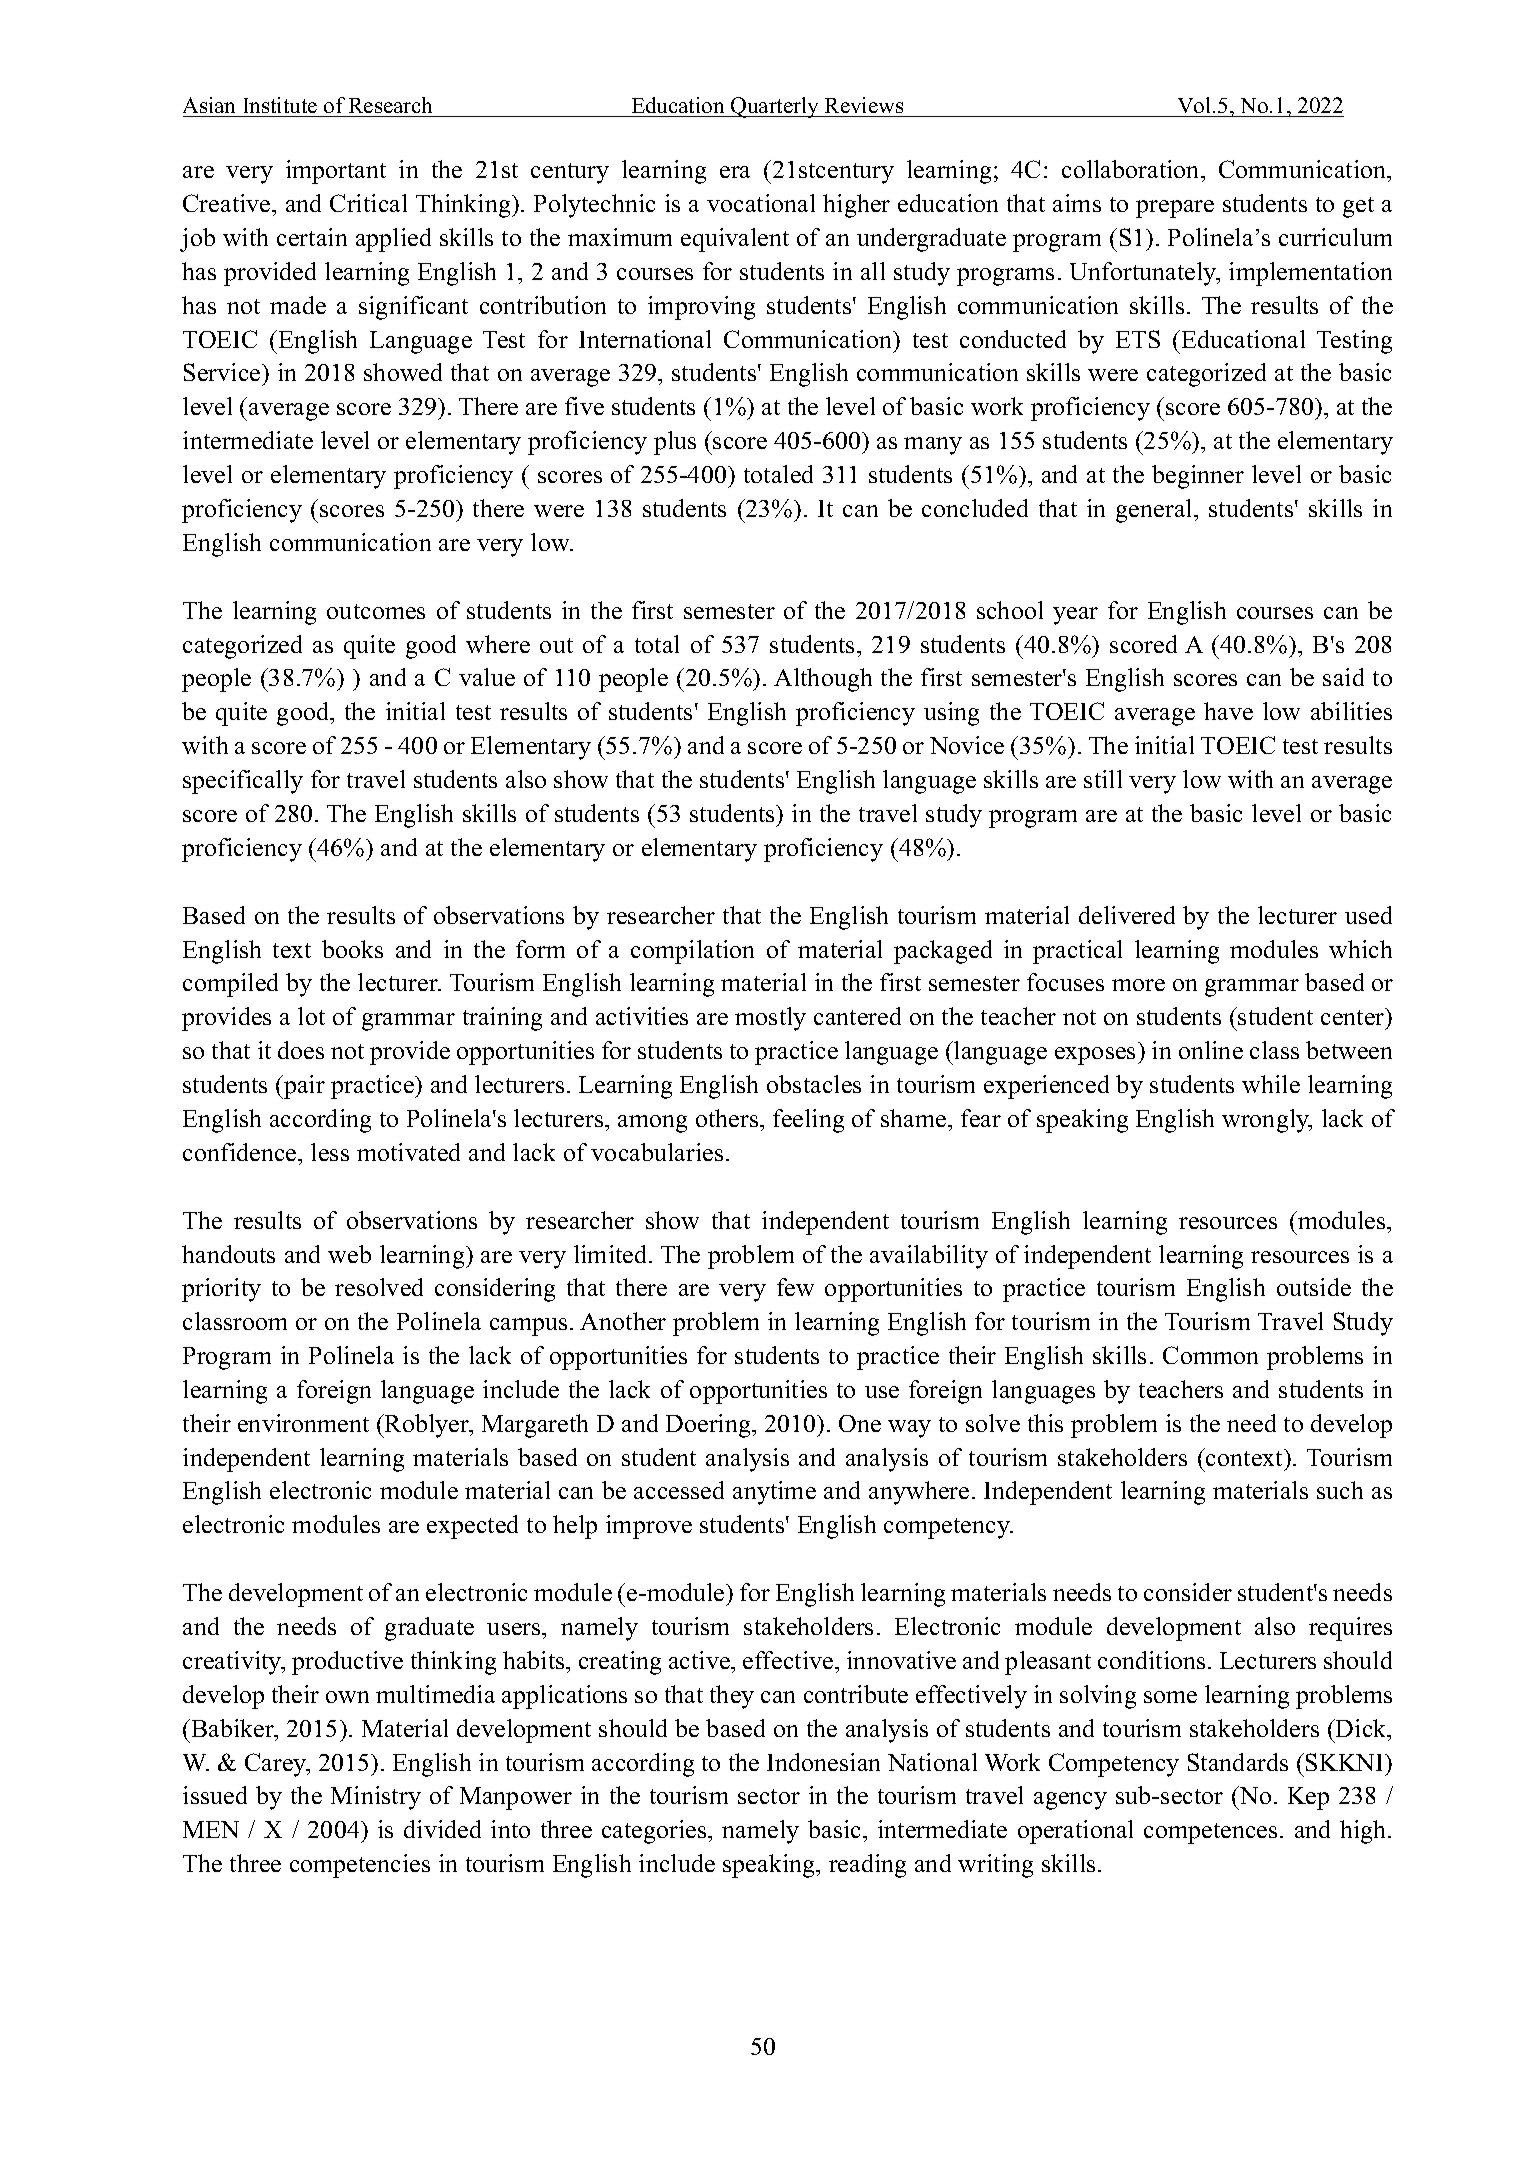 The image size is (1525, 2157). What do you see at coordinates (770, 1019) in the screenshot?
I see `mostly` at bounding box center [770, 1019].
